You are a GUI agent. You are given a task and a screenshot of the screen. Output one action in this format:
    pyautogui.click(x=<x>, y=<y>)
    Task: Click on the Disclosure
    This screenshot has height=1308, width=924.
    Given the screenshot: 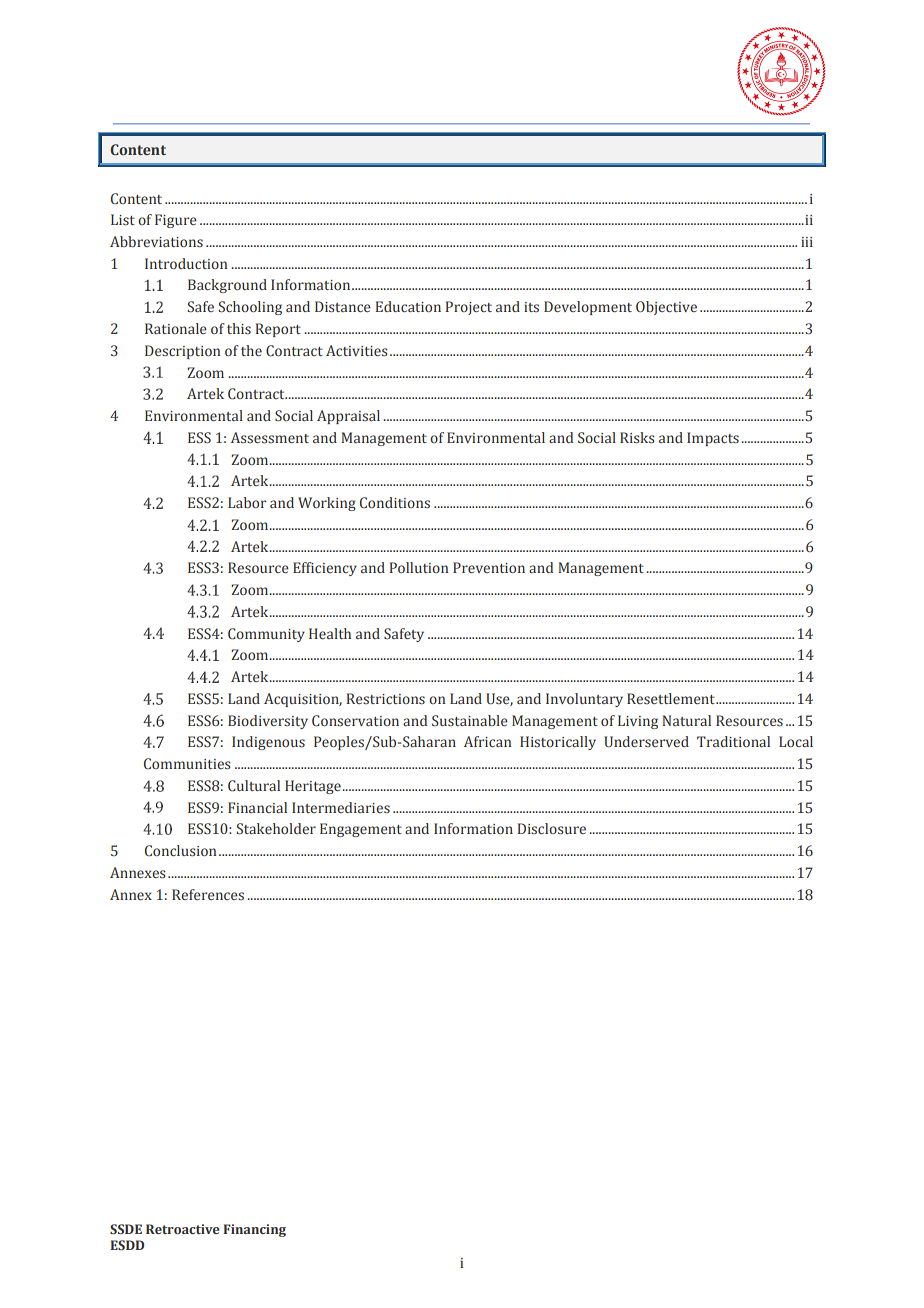 What is the action you would take?
    pyautogui.click(x=551, y=829)
